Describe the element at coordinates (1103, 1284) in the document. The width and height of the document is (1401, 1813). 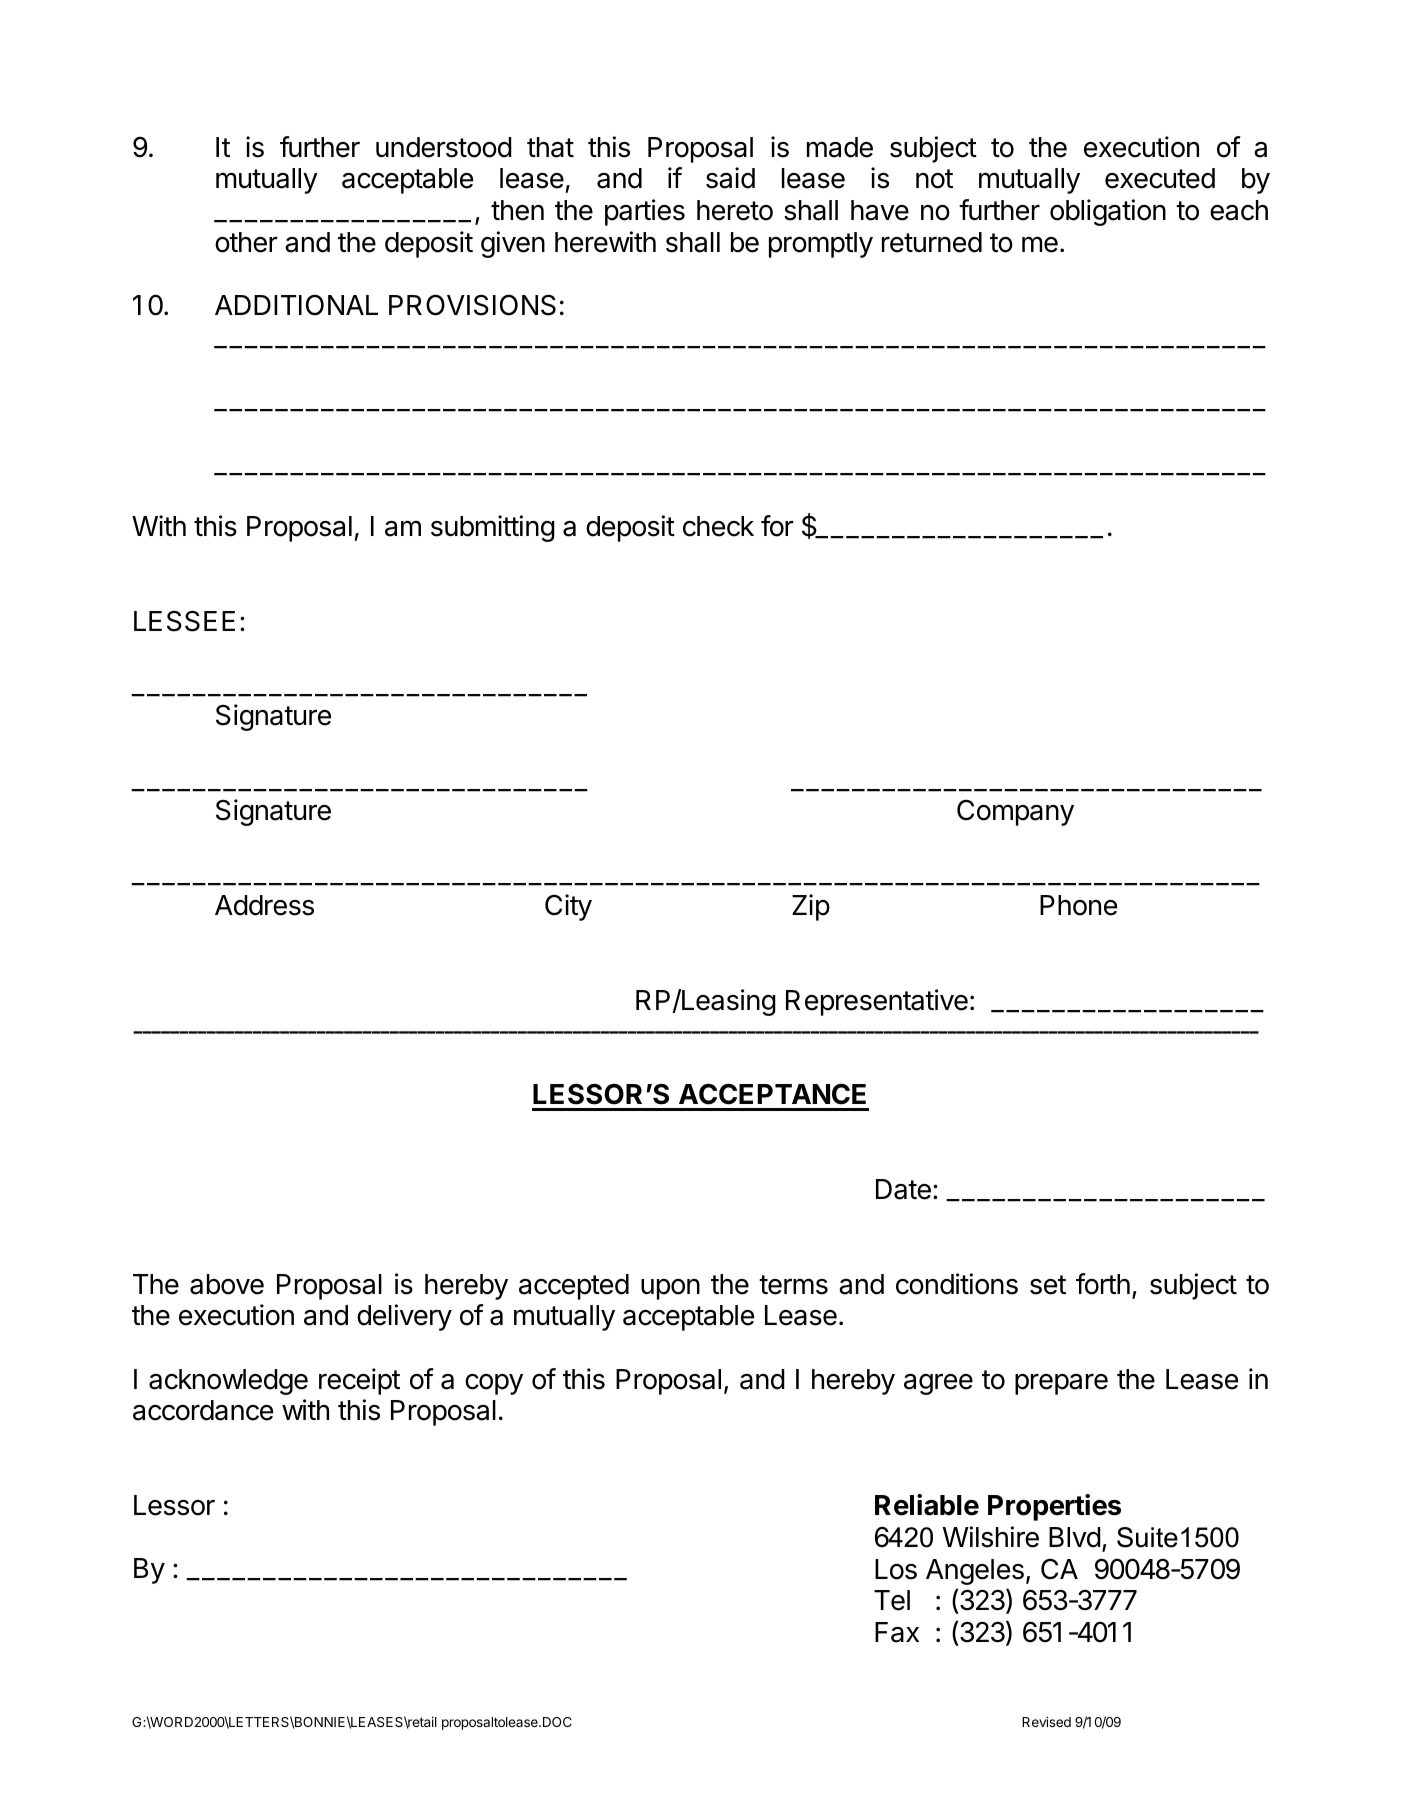
I see `forth` at that location.
